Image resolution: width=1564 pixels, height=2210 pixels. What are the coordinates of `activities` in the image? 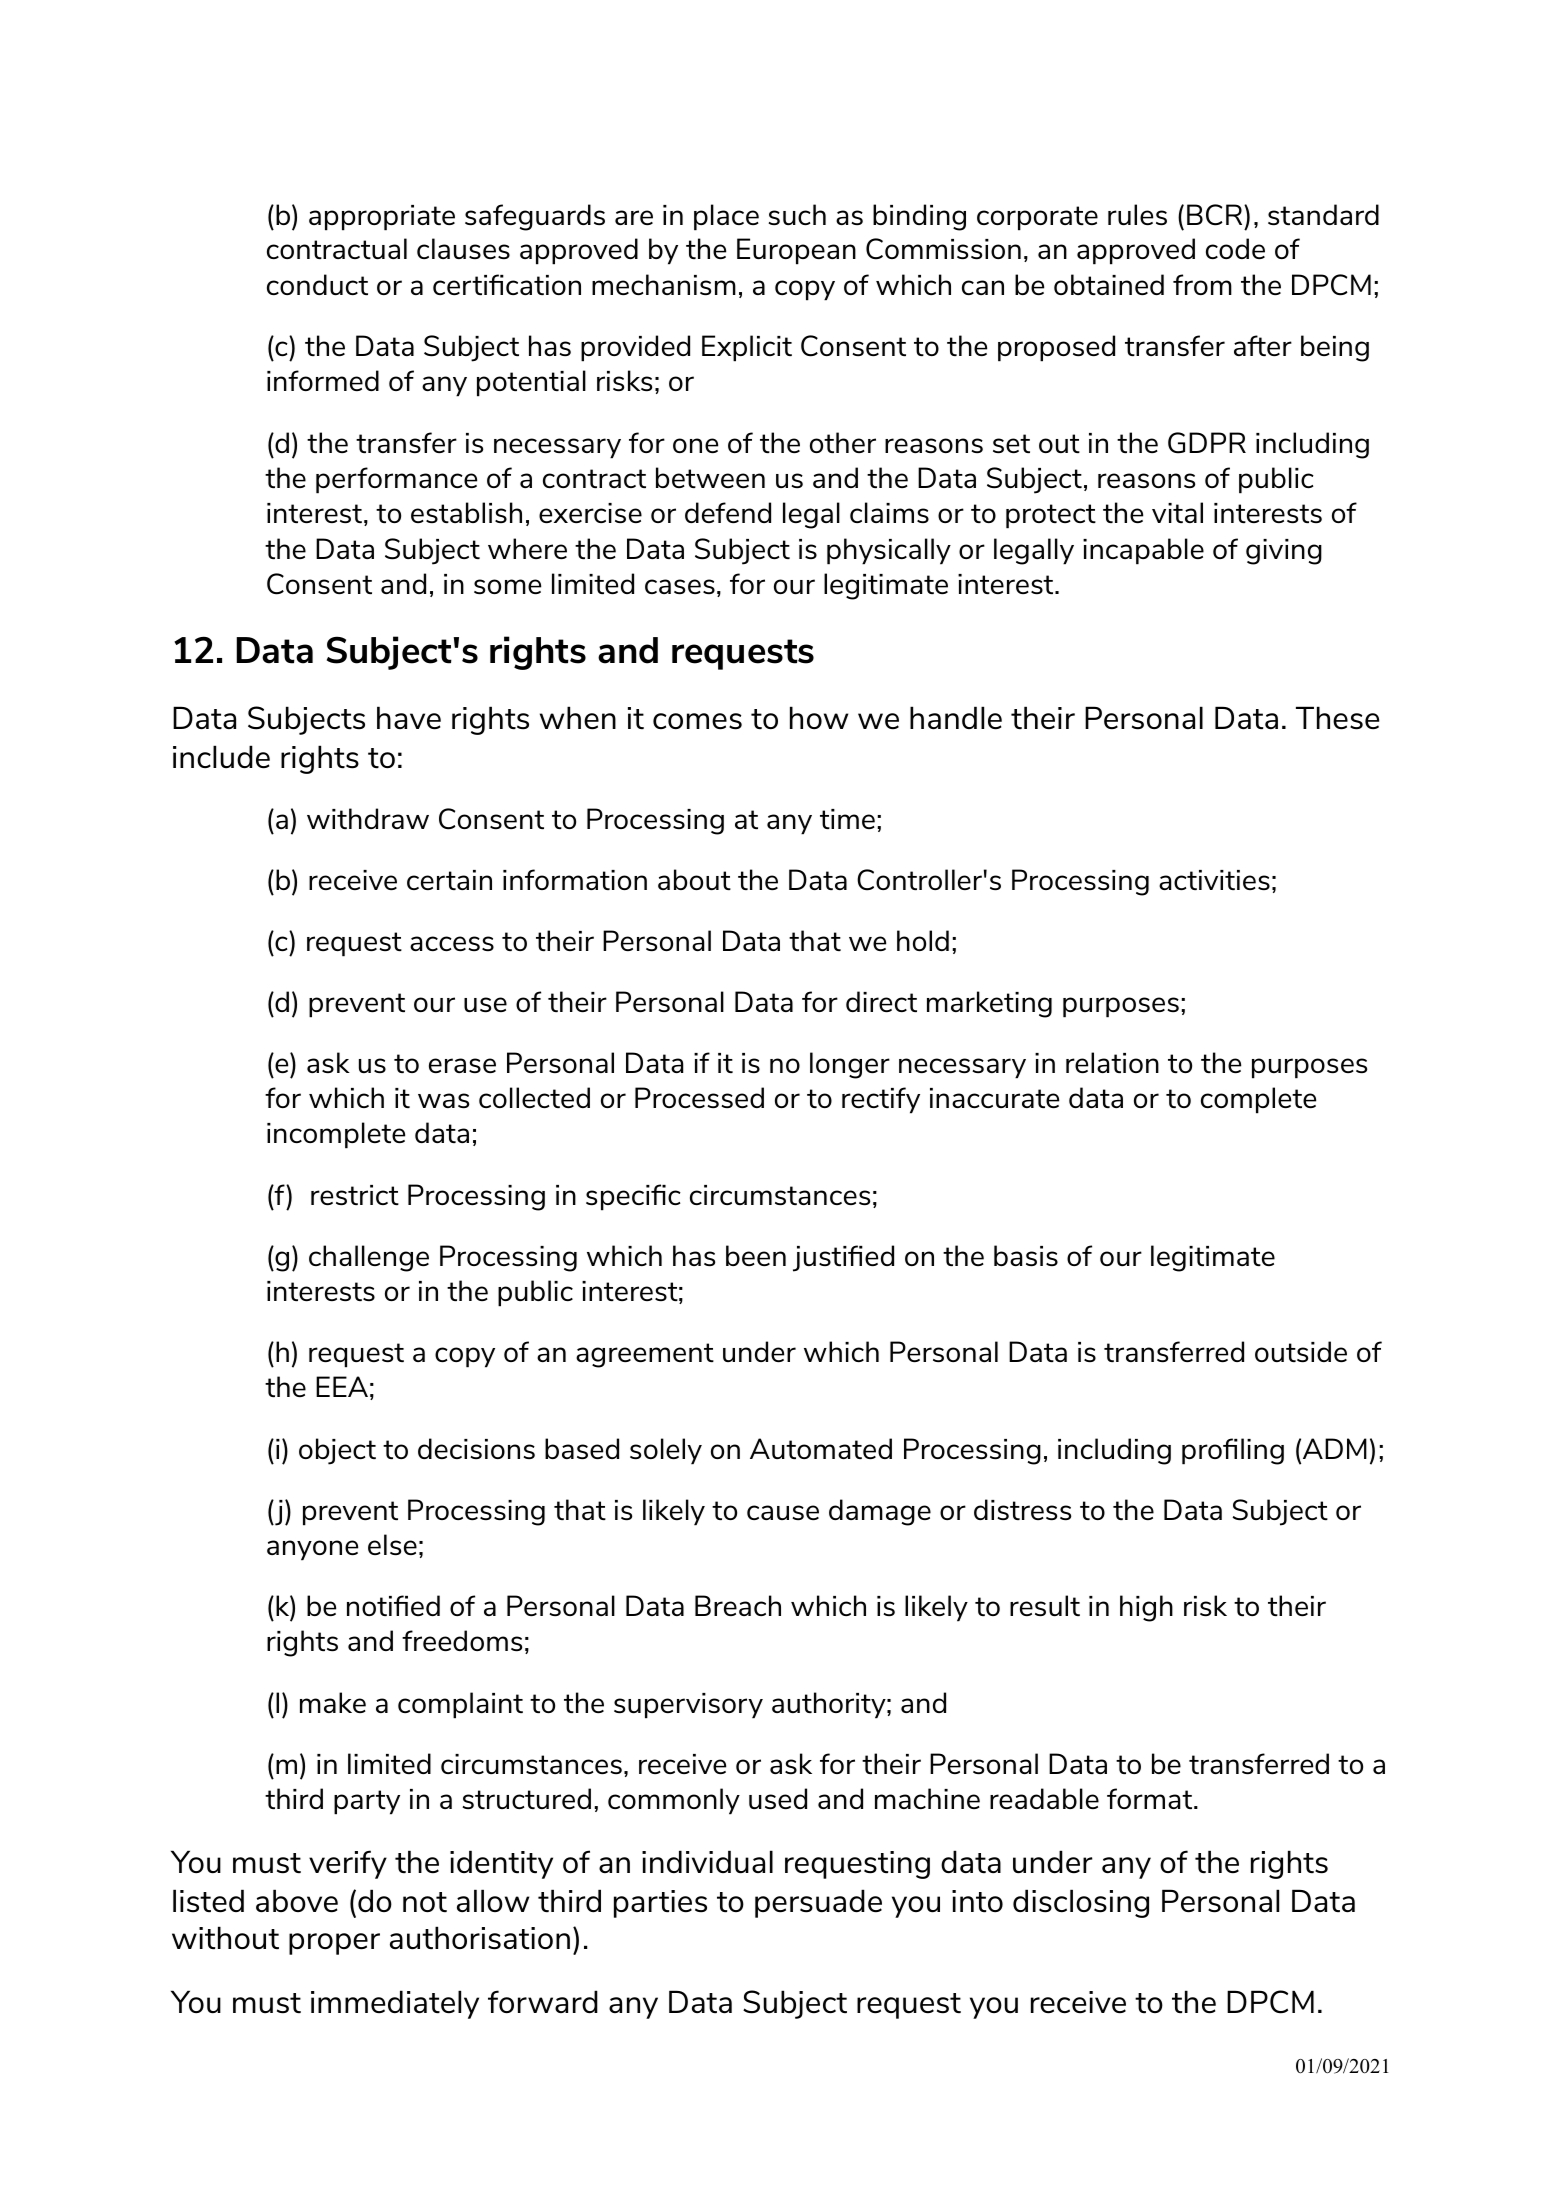 It's located at (1214, 880).
